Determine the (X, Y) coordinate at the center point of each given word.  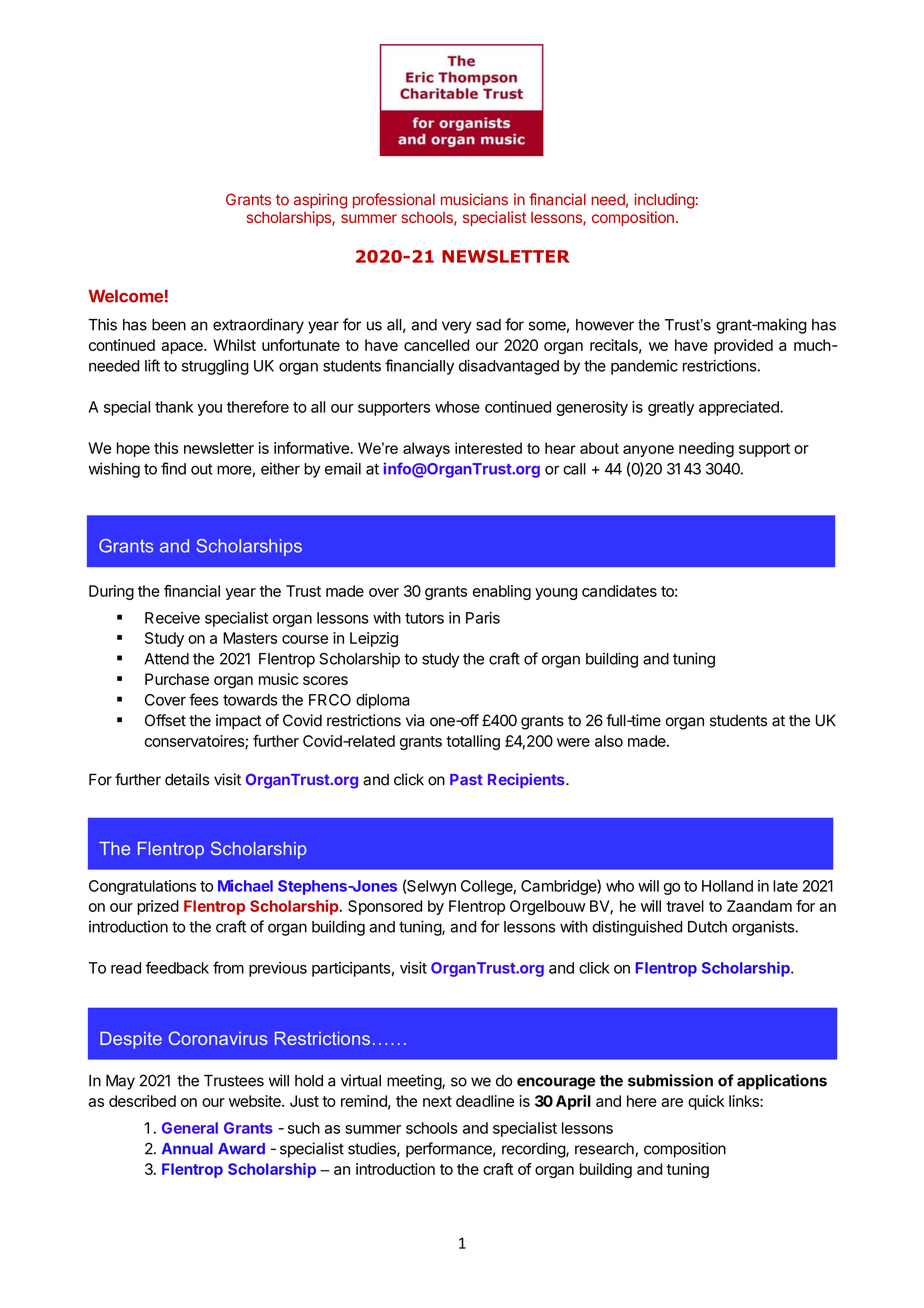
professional (394, 201)
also (609, 741)
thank (174, 407)
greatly (671, 408)
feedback (177, 967)
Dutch (707, 927)
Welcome (125, 296)
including (664, 201)
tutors (424, 618)
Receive (172, 618)
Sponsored (385, 907)
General (190, 1128)
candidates (619, 591)
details (187, 779)
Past (466, 779)
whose (457, 407)
